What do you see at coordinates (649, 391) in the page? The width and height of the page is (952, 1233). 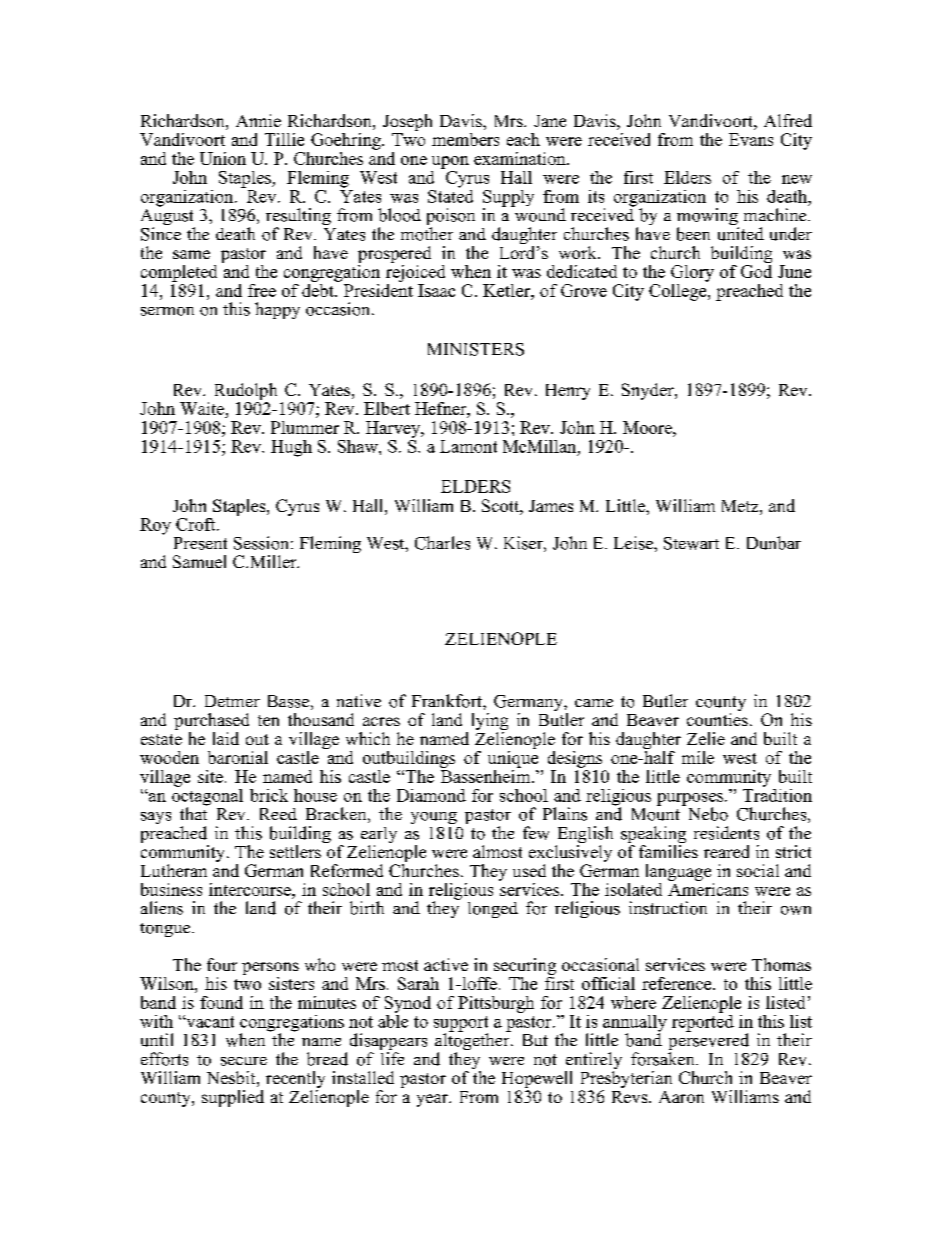 I see `Snyder` at bounding box center [649, 391].
